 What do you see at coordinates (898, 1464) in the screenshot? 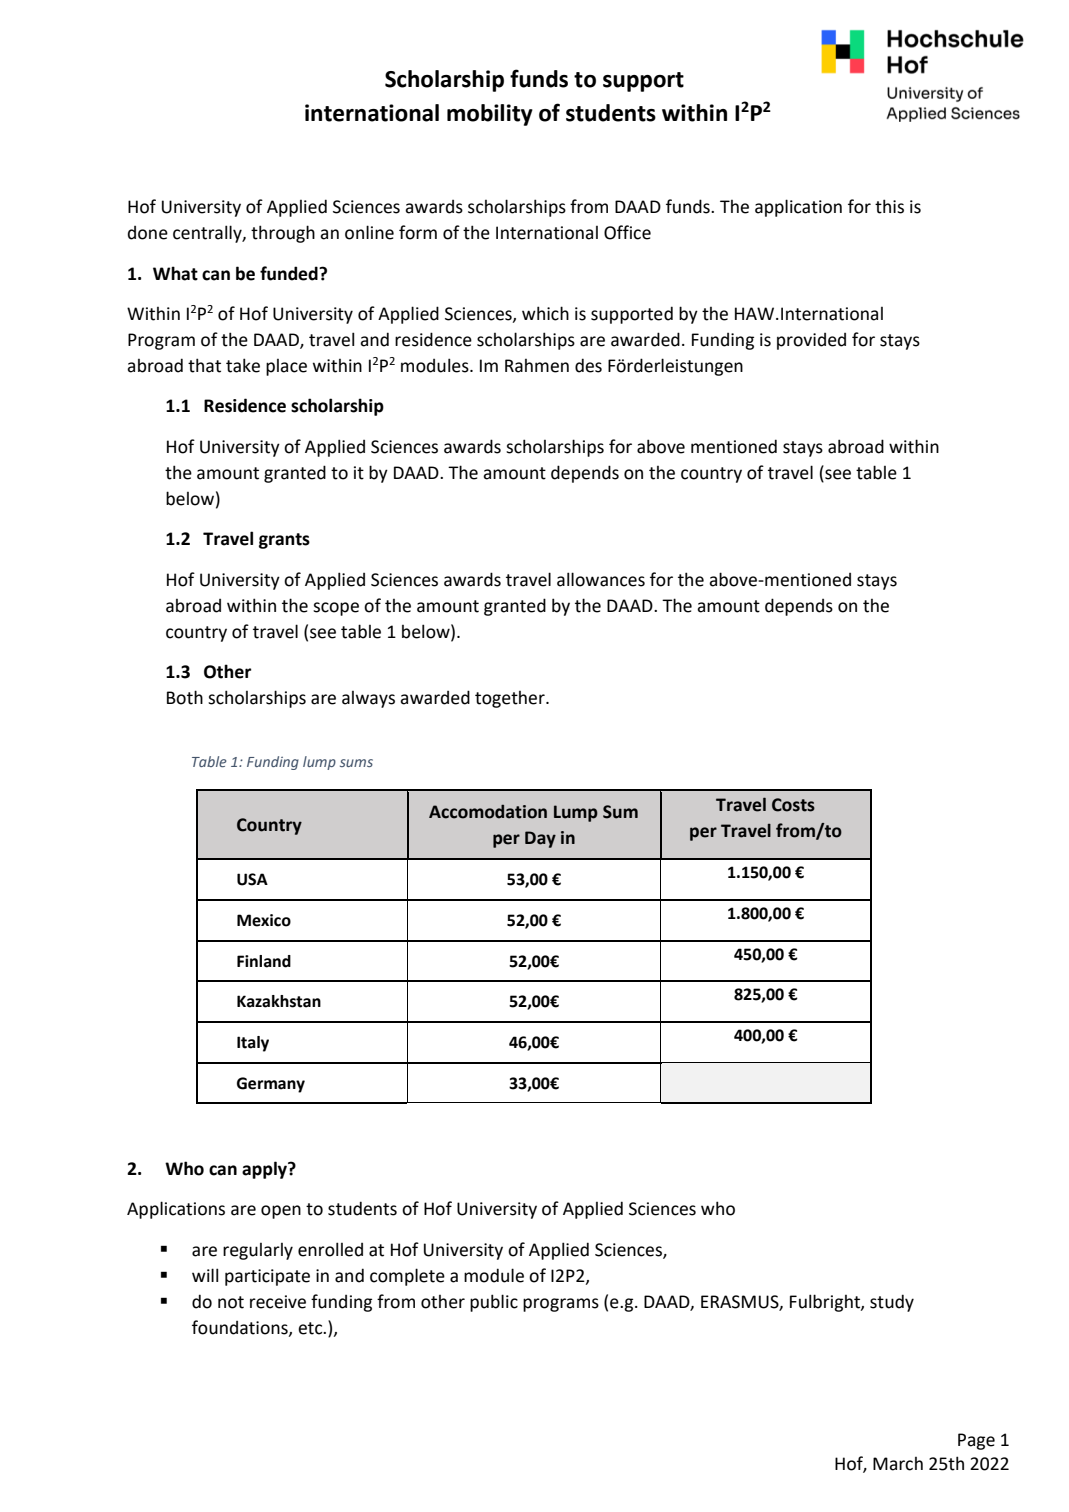
I see `March` at bounding box center [898, 1464].
